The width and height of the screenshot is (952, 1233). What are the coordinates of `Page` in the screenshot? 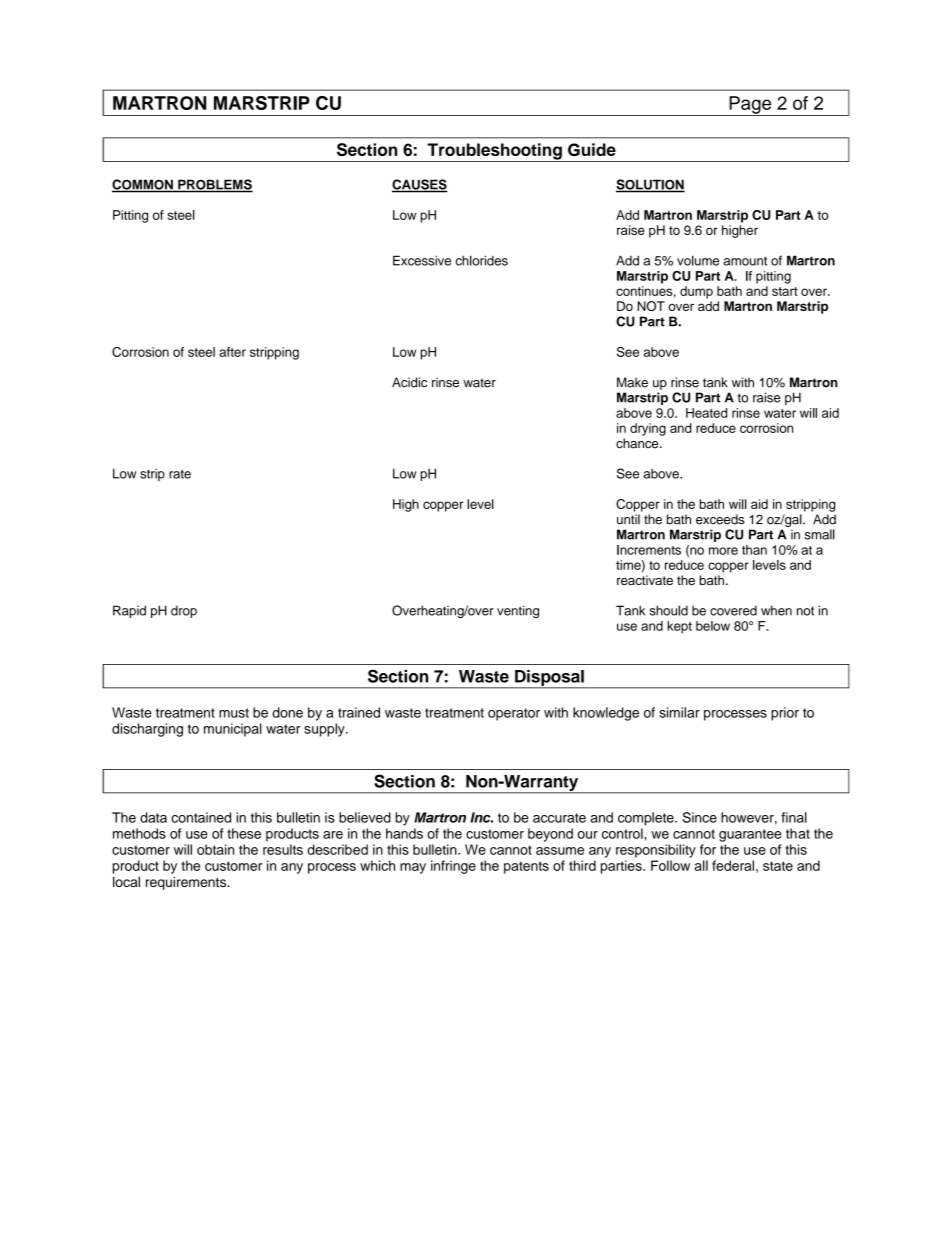 It's located at (750, 106).
